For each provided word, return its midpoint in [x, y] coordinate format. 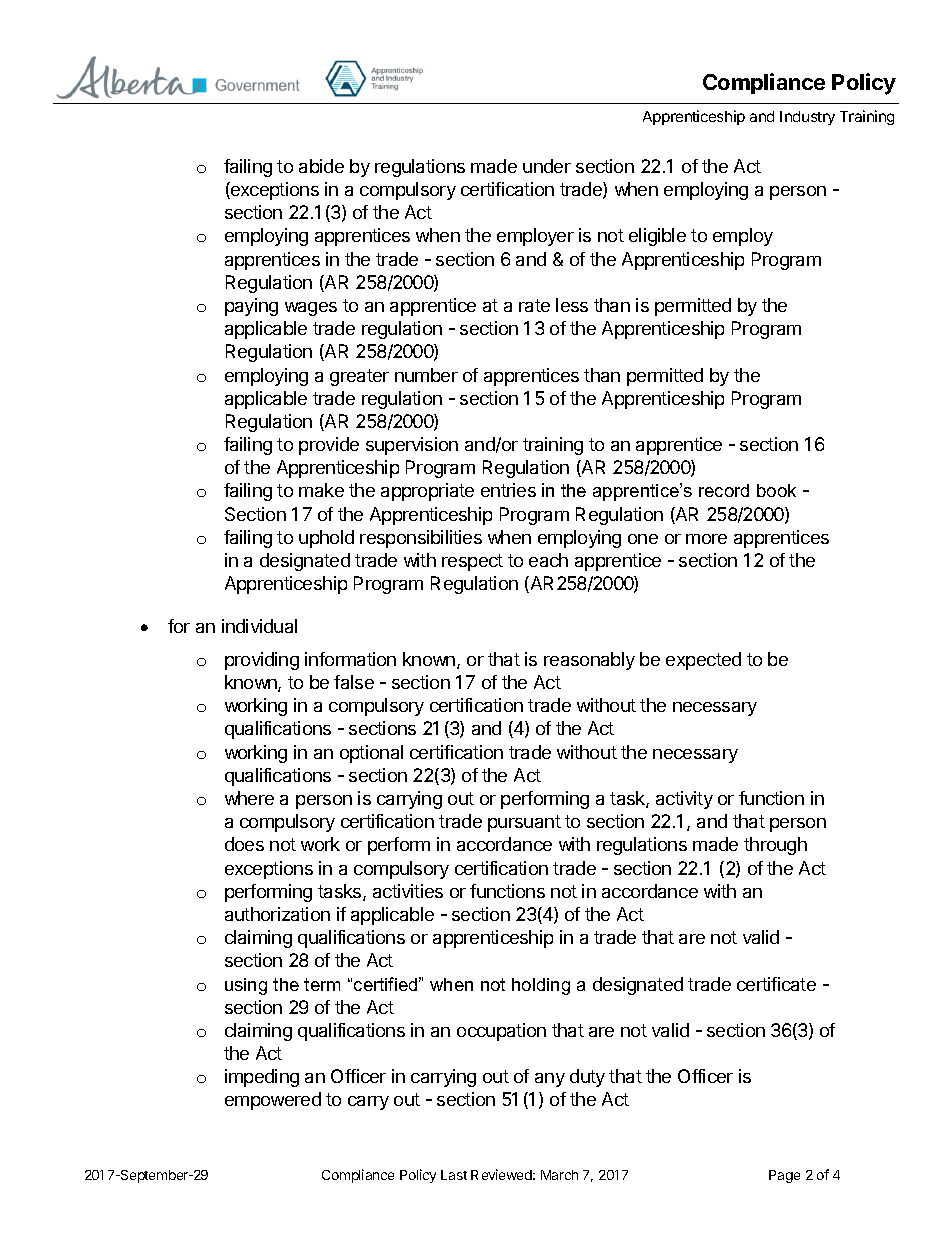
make [321, 490]
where [249, 798]
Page [784, 1176]
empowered [273, 1101]
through [775, 846]
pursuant [524, 823]
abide [321, 166]
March [559, 1175]
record [724, 490]
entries [508, 490]
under [547, 166]
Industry [807, 118]
